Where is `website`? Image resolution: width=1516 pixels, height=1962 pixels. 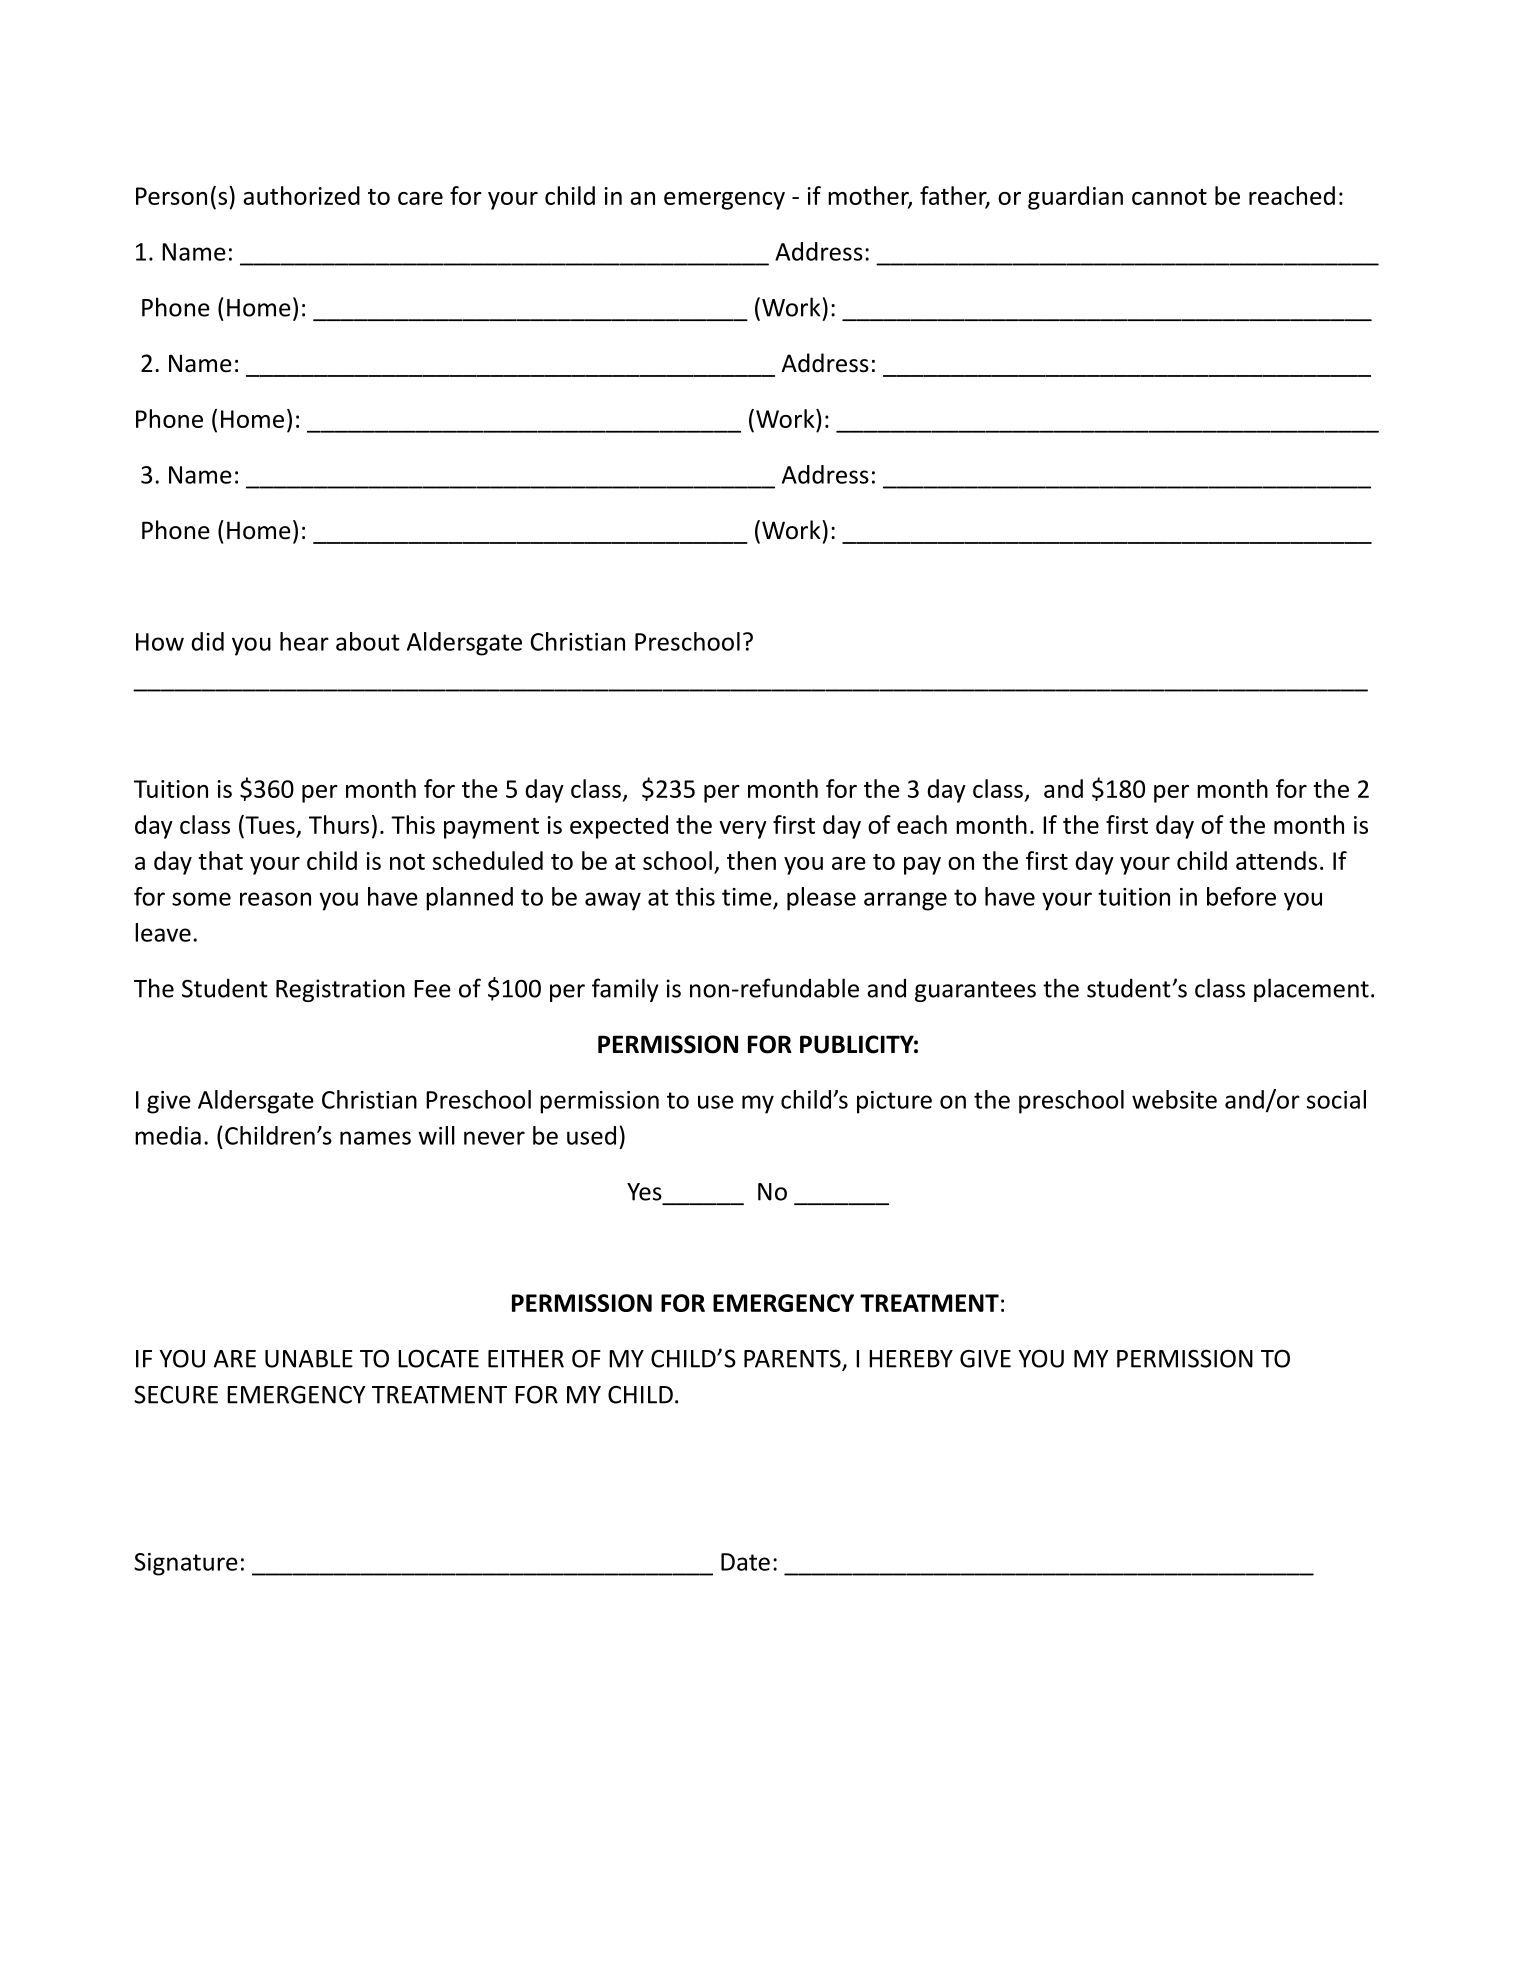 website is located at coordinates (1174, 1099).
